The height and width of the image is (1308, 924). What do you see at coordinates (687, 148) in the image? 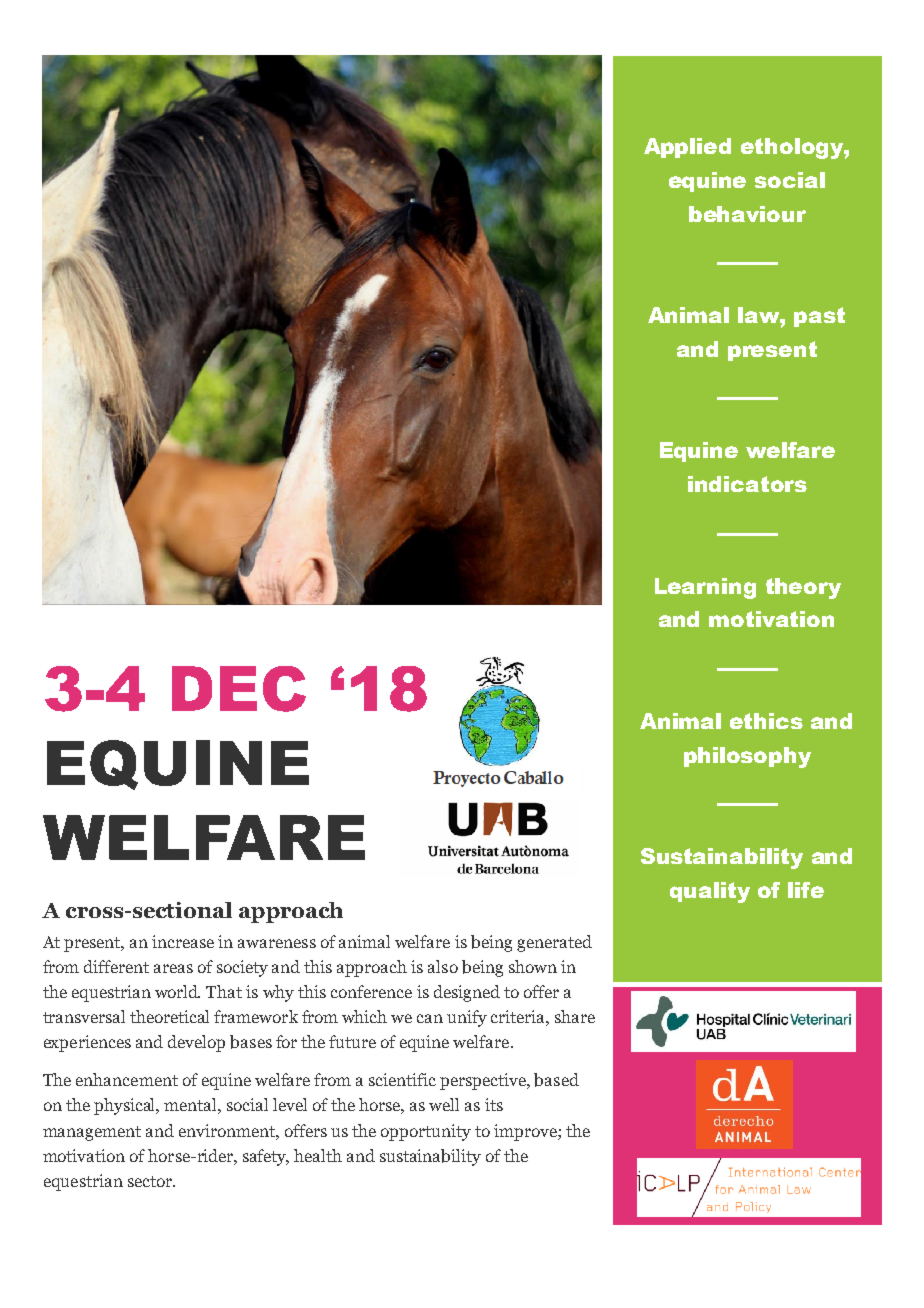
I see `Applied` at bounding box center [687, 148].
